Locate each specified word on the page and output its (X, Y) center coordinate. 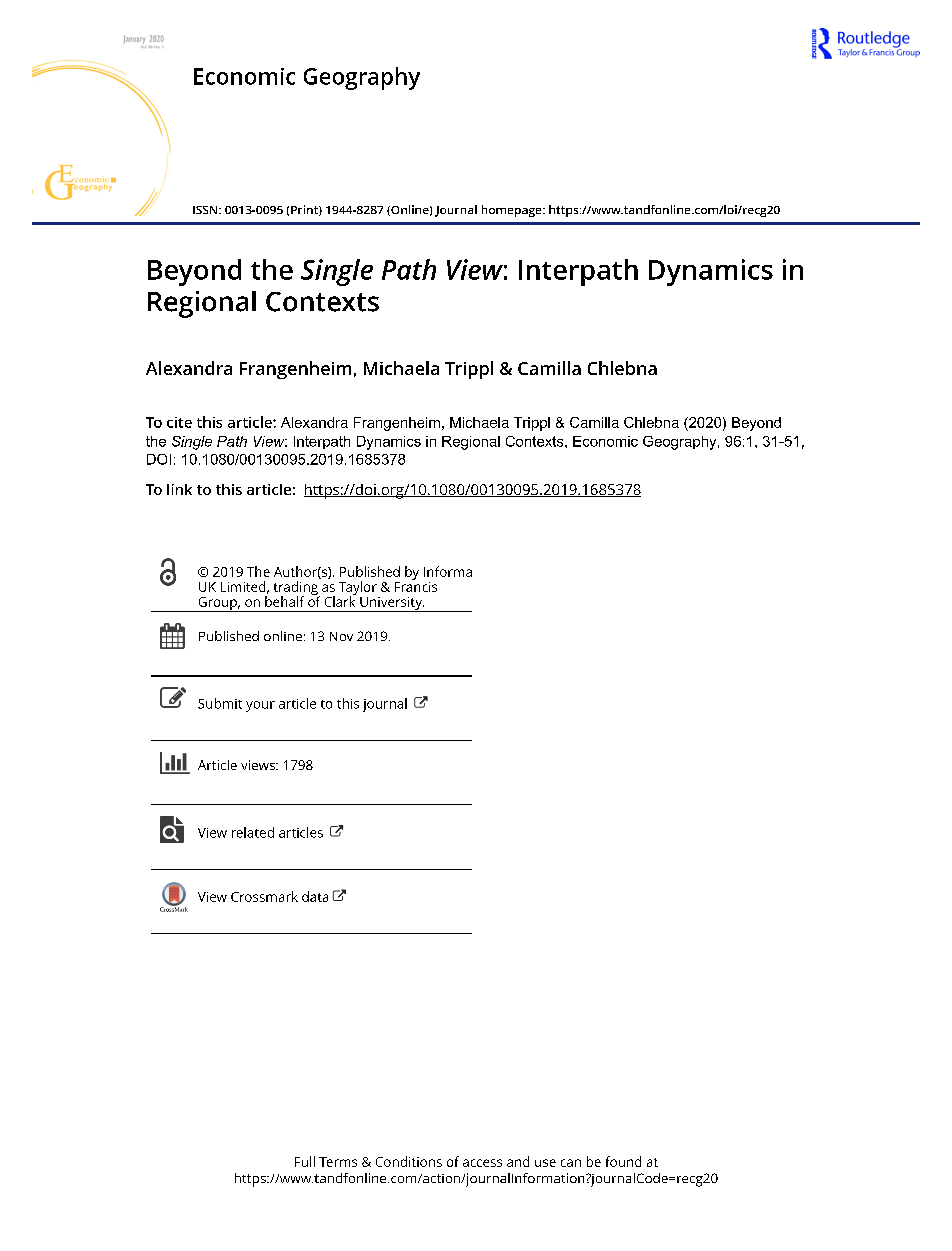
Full (305, 1161)
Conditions (409, 1161)
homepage (513, 211)
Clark (340, 600)
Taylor (358, 589)
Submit (220, 703)
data (315, 896)
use (545, 1163)
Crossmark (264, 896)
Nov (341, 636)
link (179, 489)
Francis (416, 585)
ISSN (206, 210)
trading (297, 589)
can (571, 1163)
